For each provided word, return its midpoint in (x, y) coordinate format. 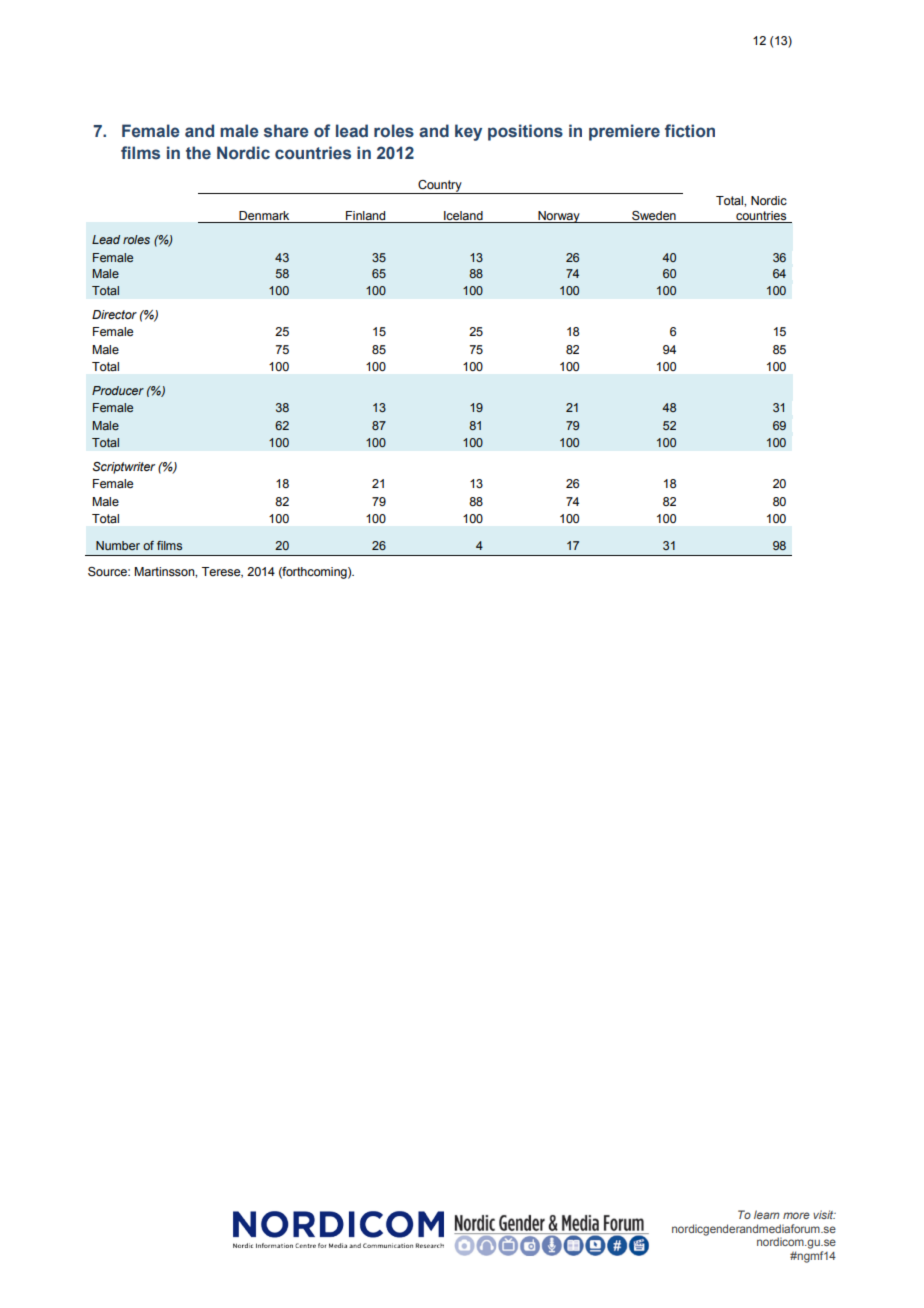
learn (767, 1214)
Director (114, 314)
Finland (365, 215)
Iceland (463, 215)
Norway (559, 217)
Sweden (654, 215)
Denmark (264, 215)
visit (824, 1214)
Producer (118, 390)
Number (118, 545)
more (796, 1215)
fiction (690, 131)
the (198, 153)
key (468, 132)
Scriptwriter (124, 468)
